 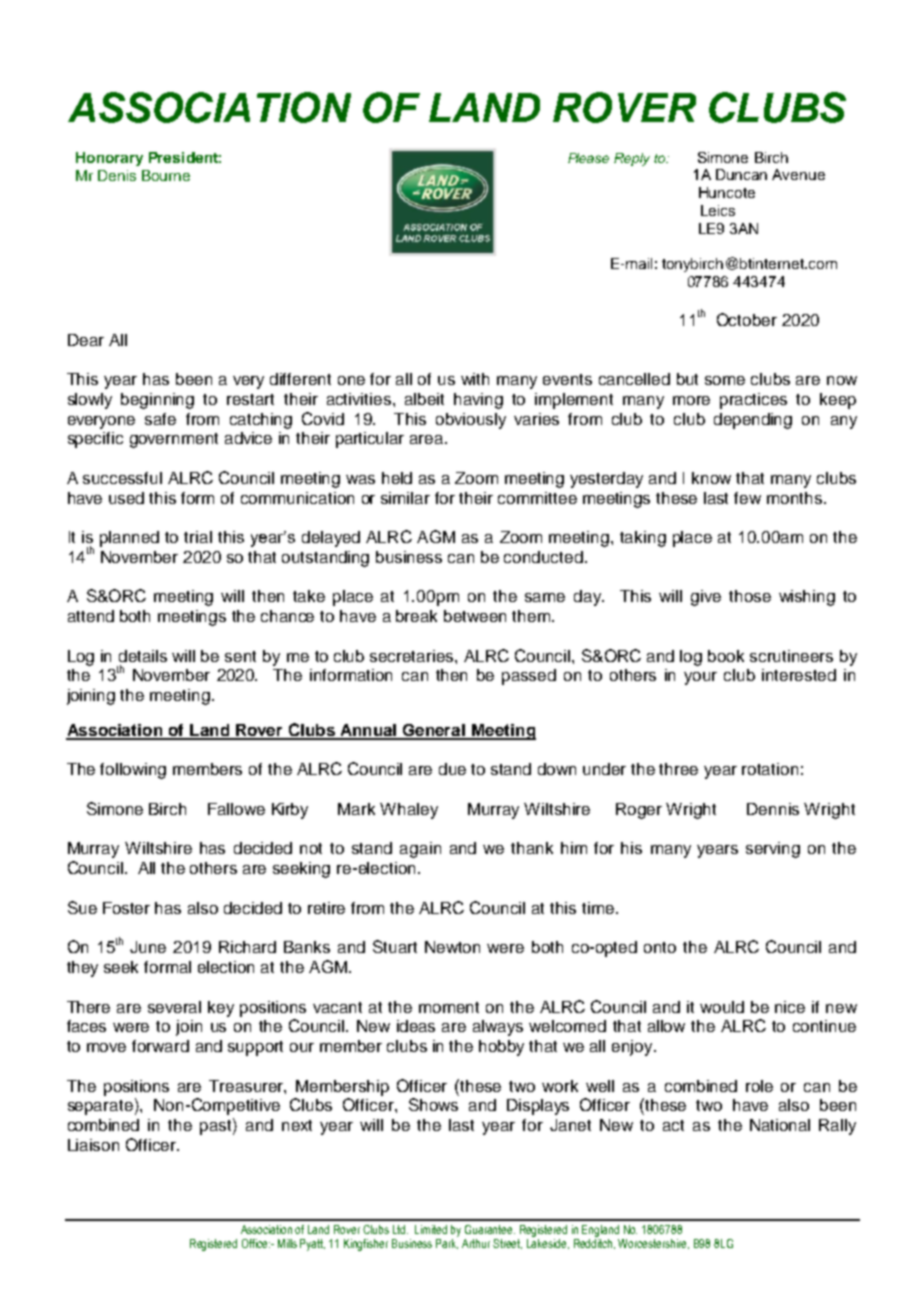 What do you see at coordinates (773, 809) in the screenshot?
I see `Dennis` at bounding box center [773, 809].
